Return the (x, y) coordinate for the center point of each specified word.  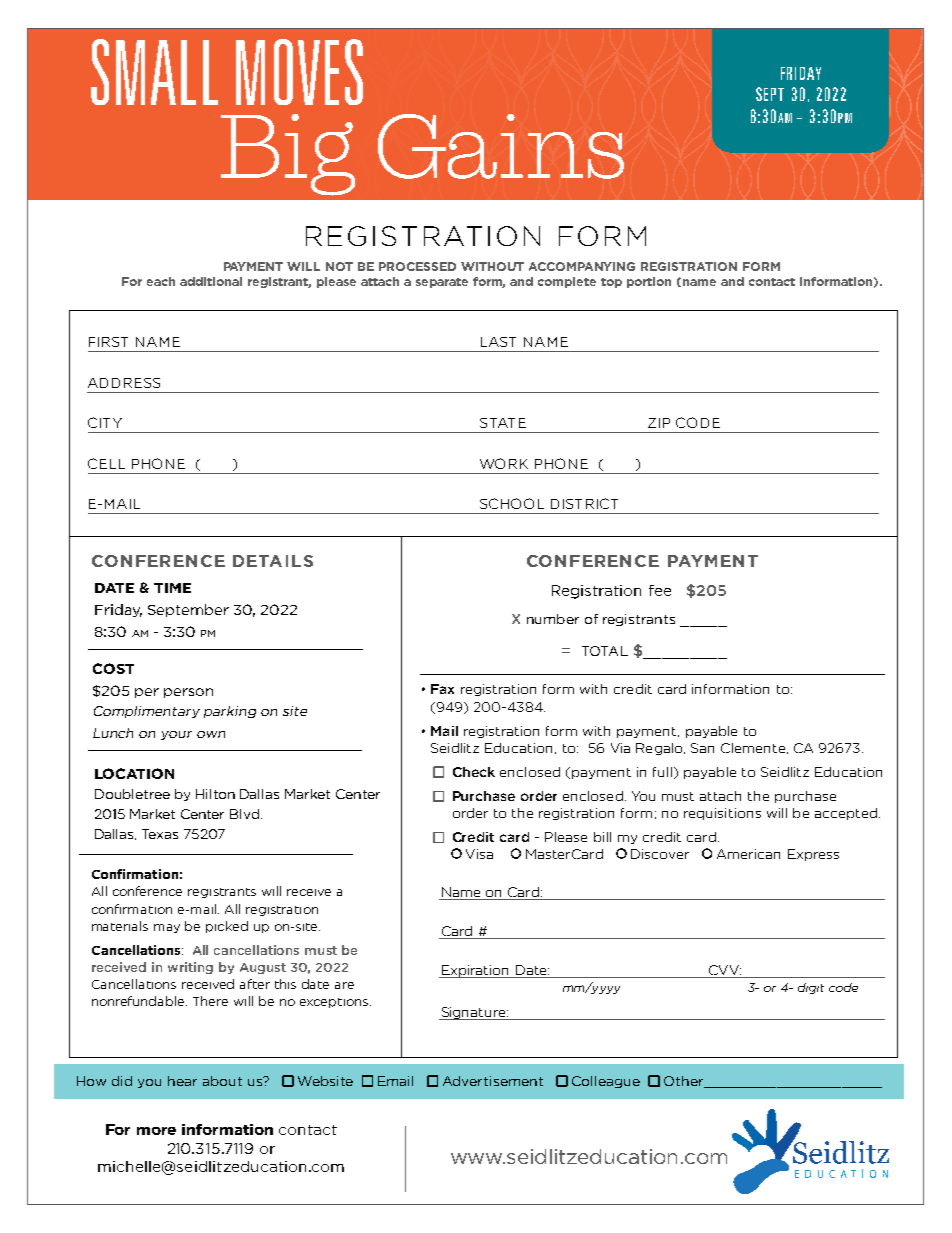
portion (649, 282)
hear (182, 1081)
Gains (501, 146)
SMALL (154, 72)
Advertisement (493, 1081)
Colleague (606, 1082)
